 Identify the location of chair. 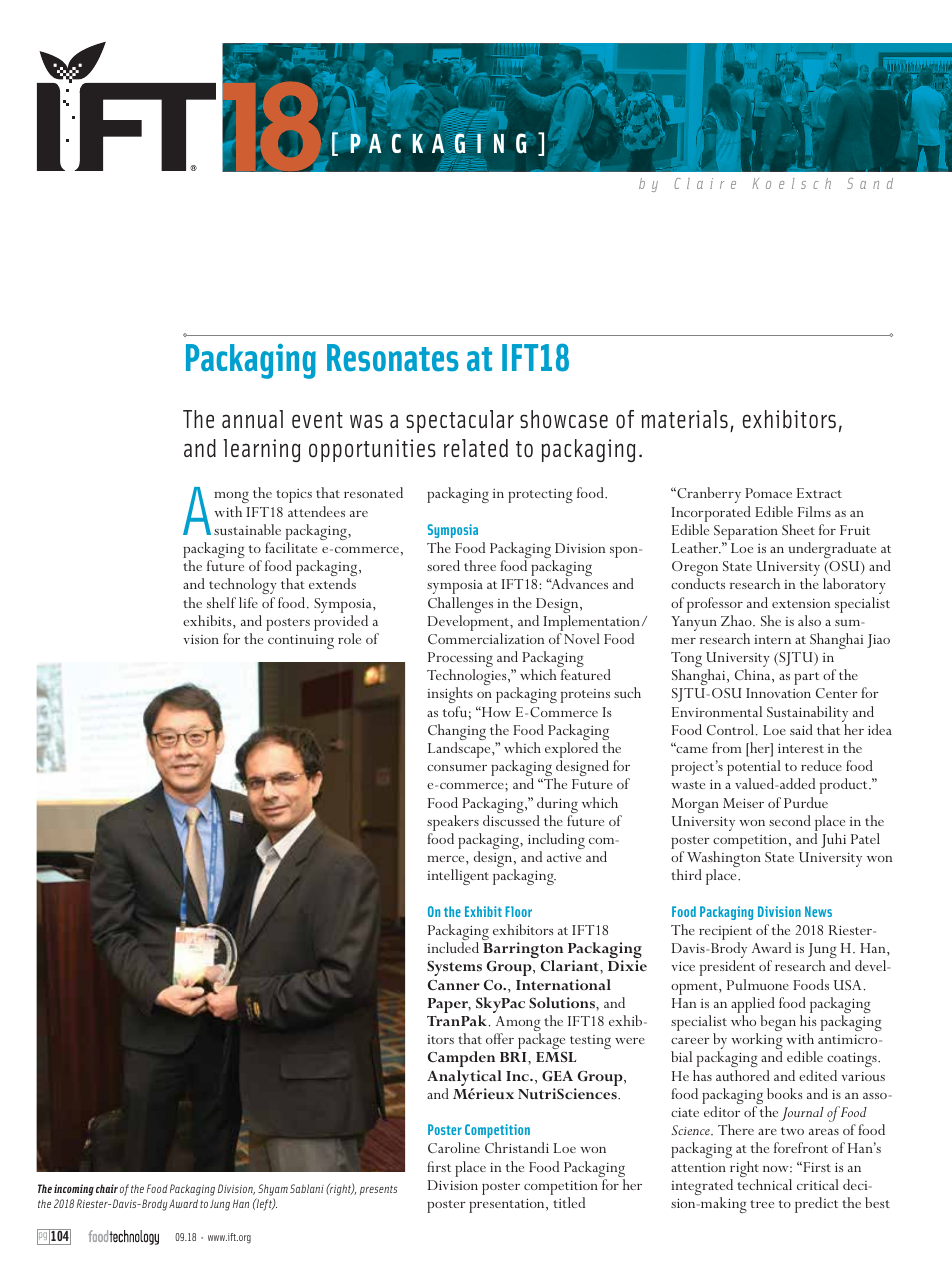
(107, 1188).
